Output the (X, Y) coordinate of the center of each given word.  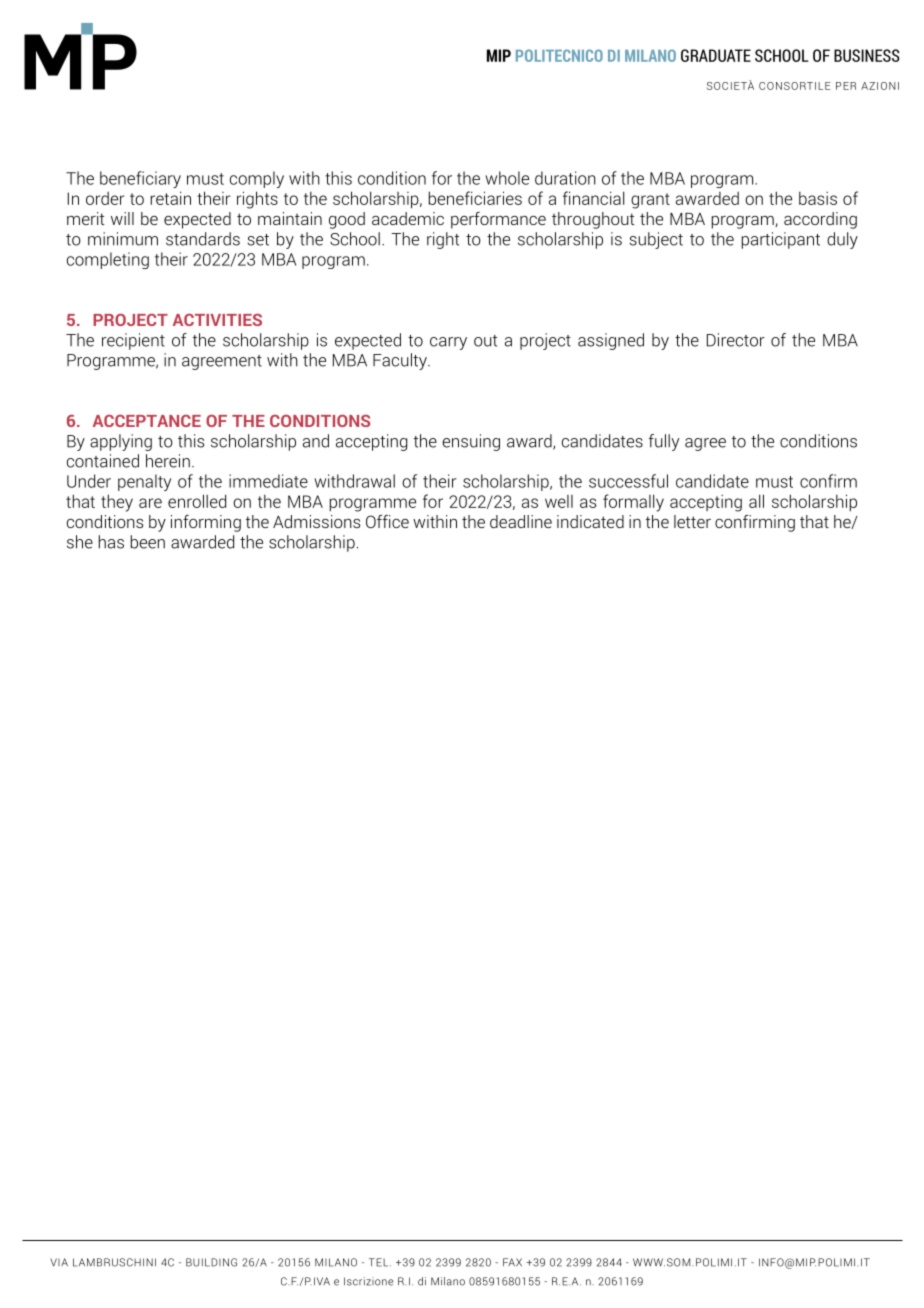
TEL (380, 1262)
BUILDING (211, 1262)
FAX (512, 1262)
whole (507, 178)
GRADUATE (716, 55)
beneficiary (140, 179)
